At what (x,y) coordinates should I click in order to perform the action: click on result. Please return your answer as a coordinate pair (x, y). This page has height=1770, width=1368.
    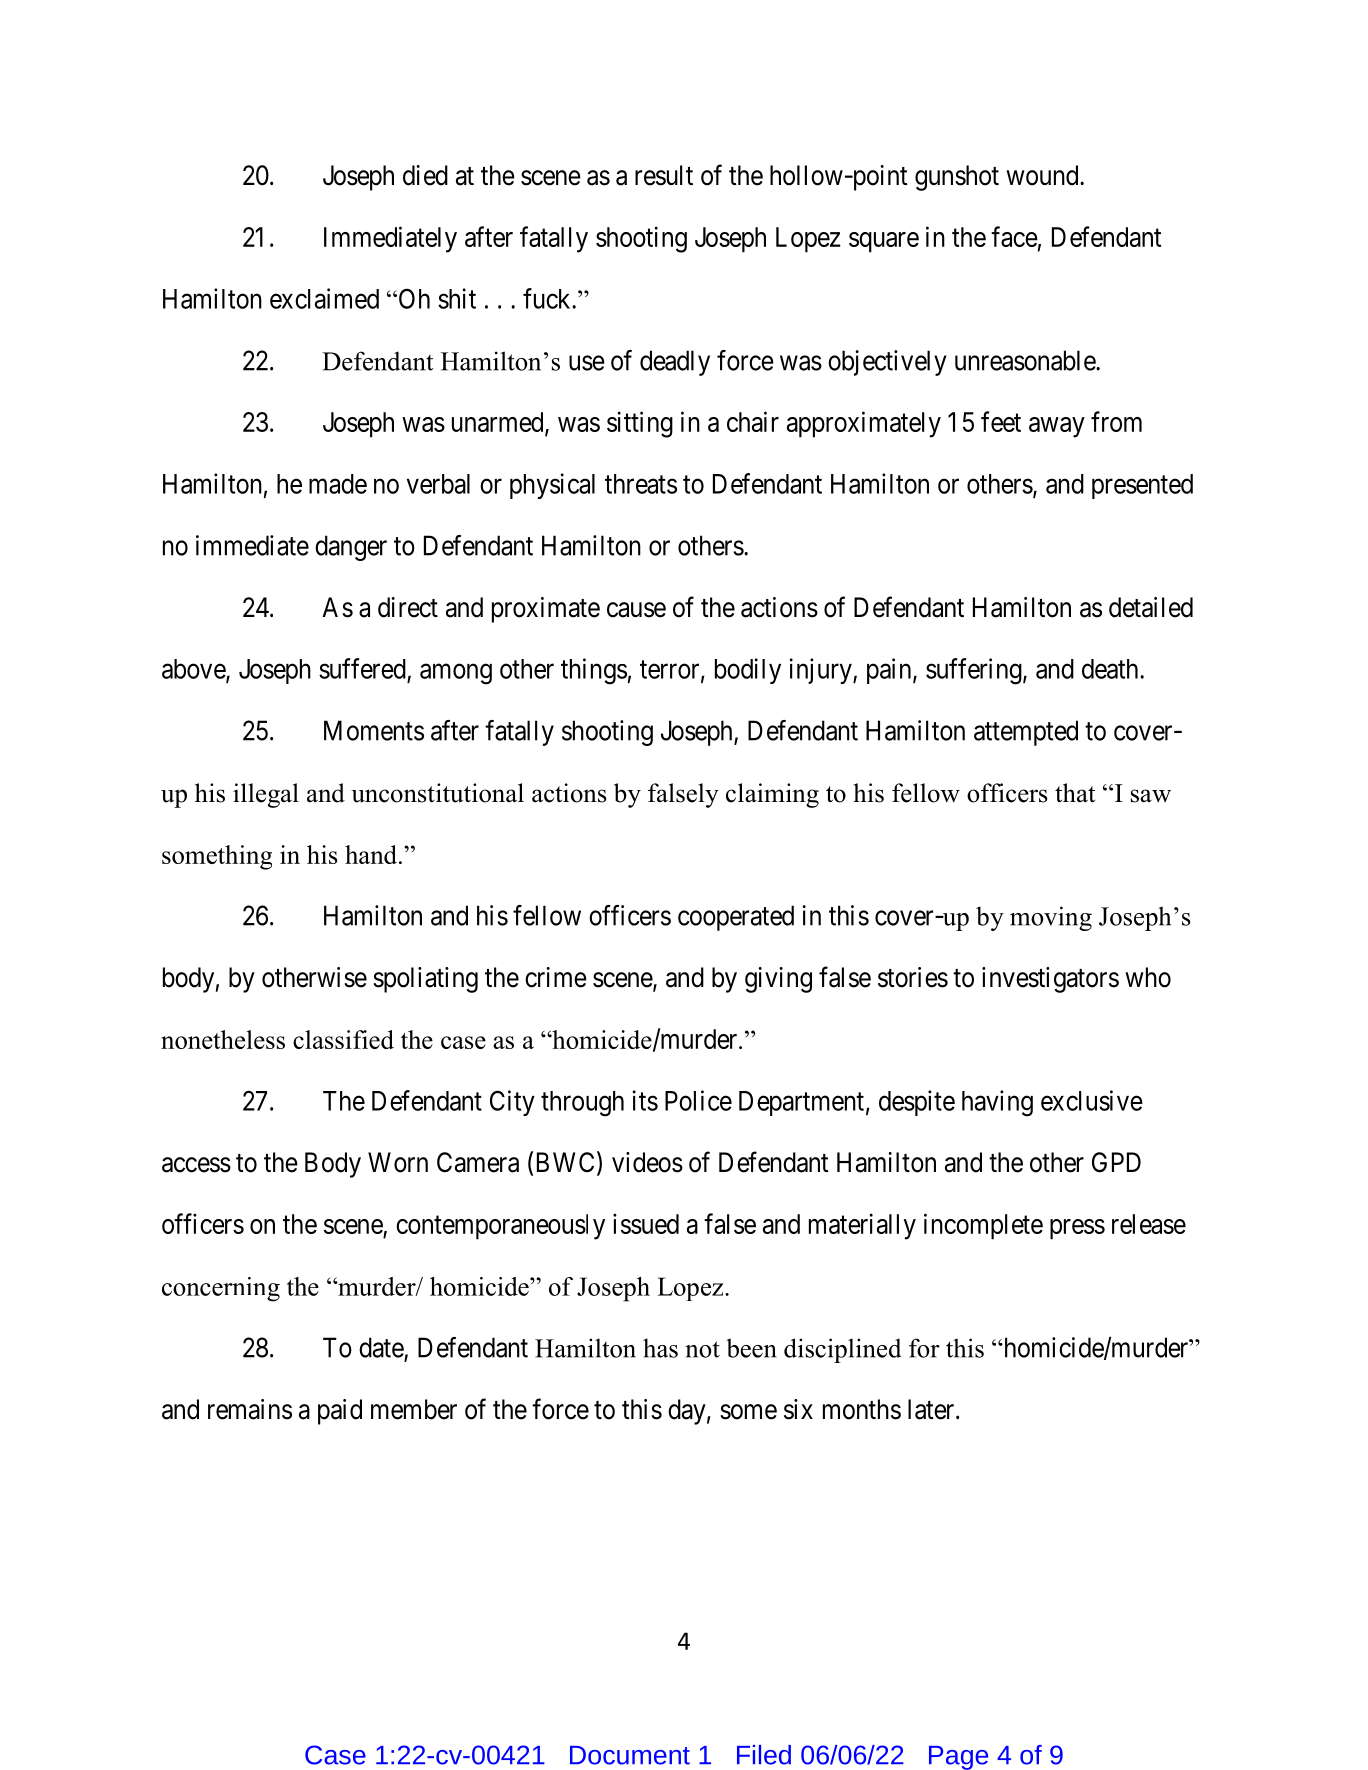
    Looking at the image, I should click on (664, 175).
